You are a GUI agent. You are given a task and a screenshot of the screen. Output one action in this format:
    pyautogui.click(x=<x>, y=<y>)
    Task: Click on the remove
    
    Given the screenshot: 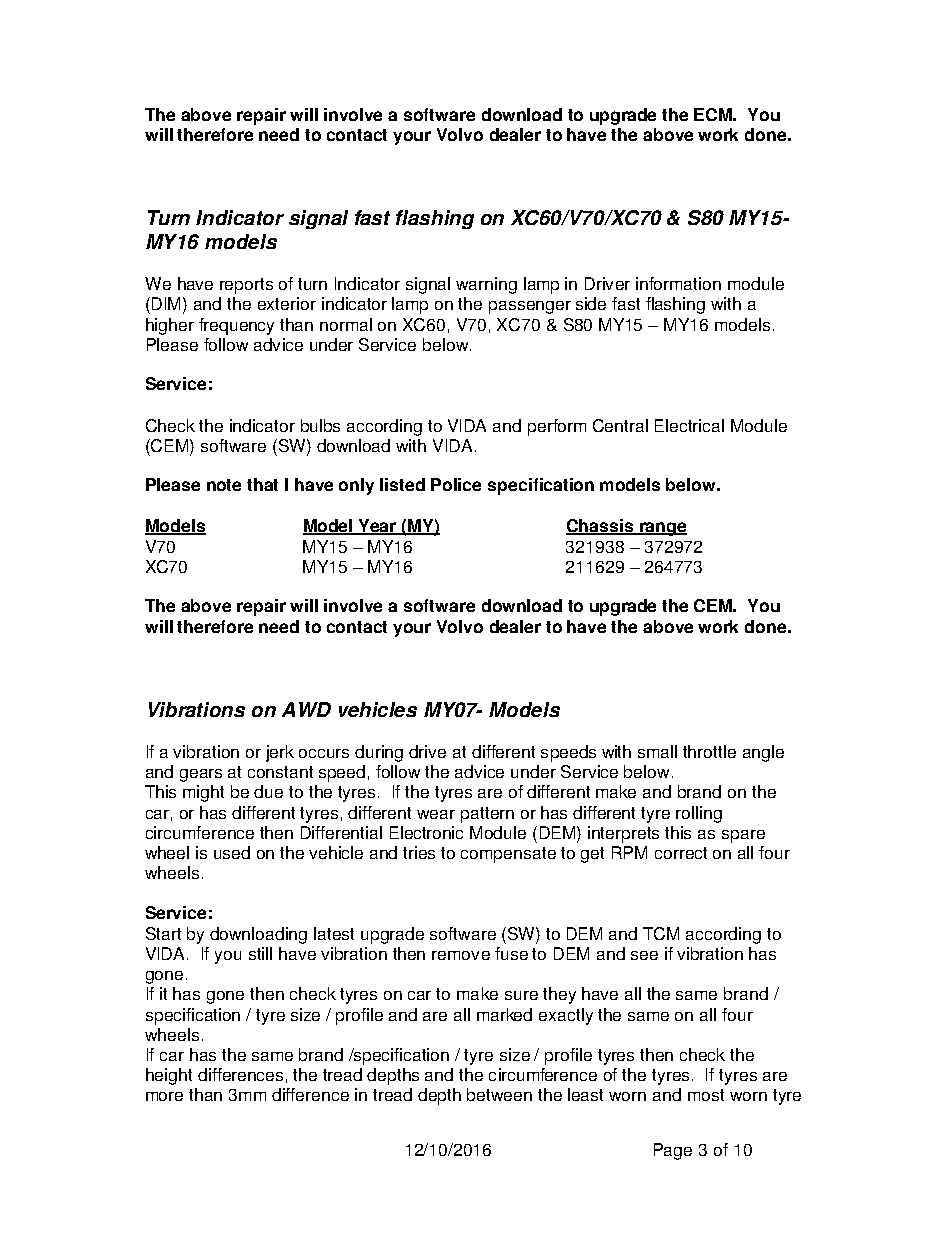 What is the action you would take?
    pyautogui.click(x=461, y=955)
